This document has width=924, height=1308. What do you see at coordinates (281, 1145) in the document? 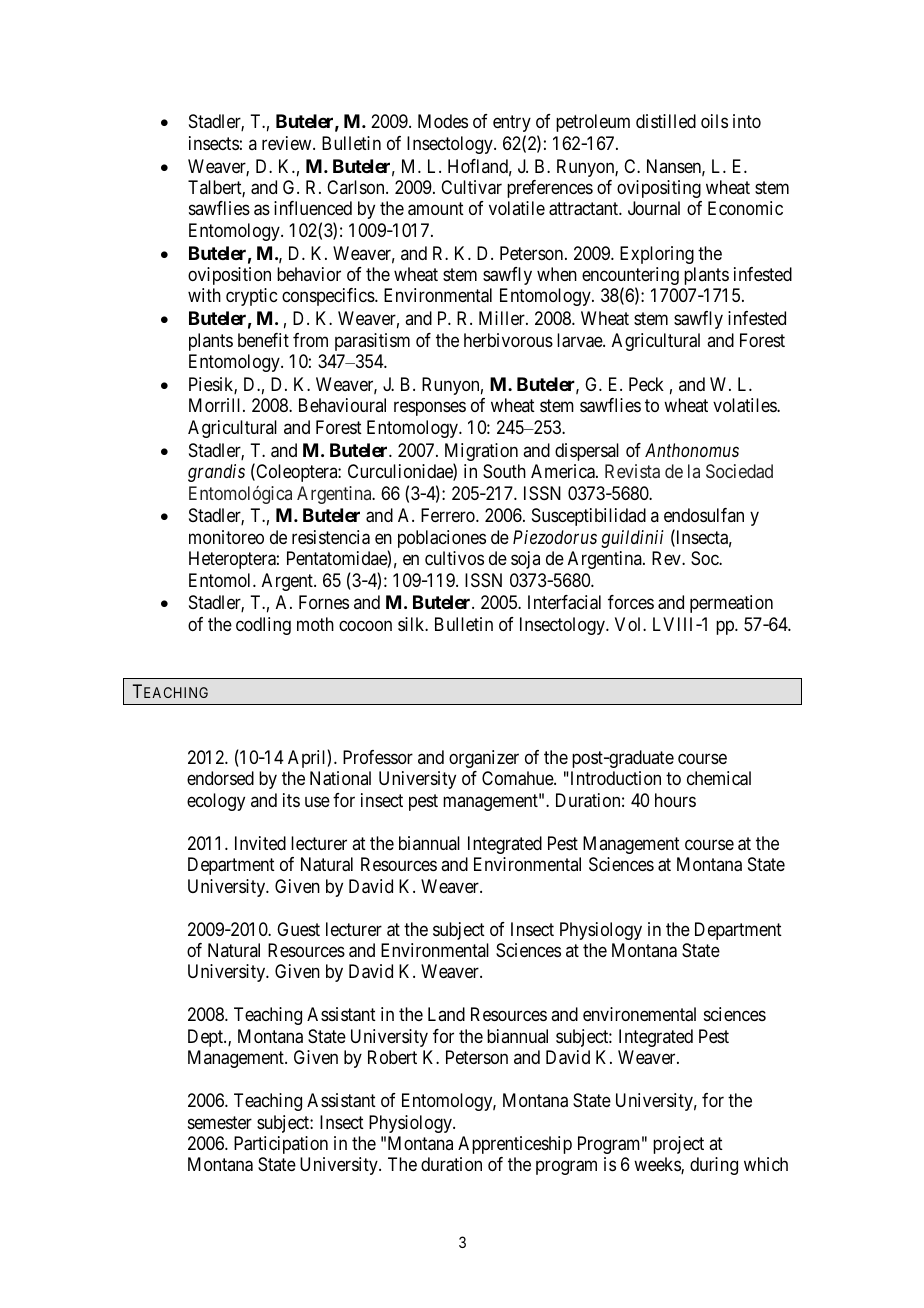
I see `Participation` at bounding box center [281, 1145].
